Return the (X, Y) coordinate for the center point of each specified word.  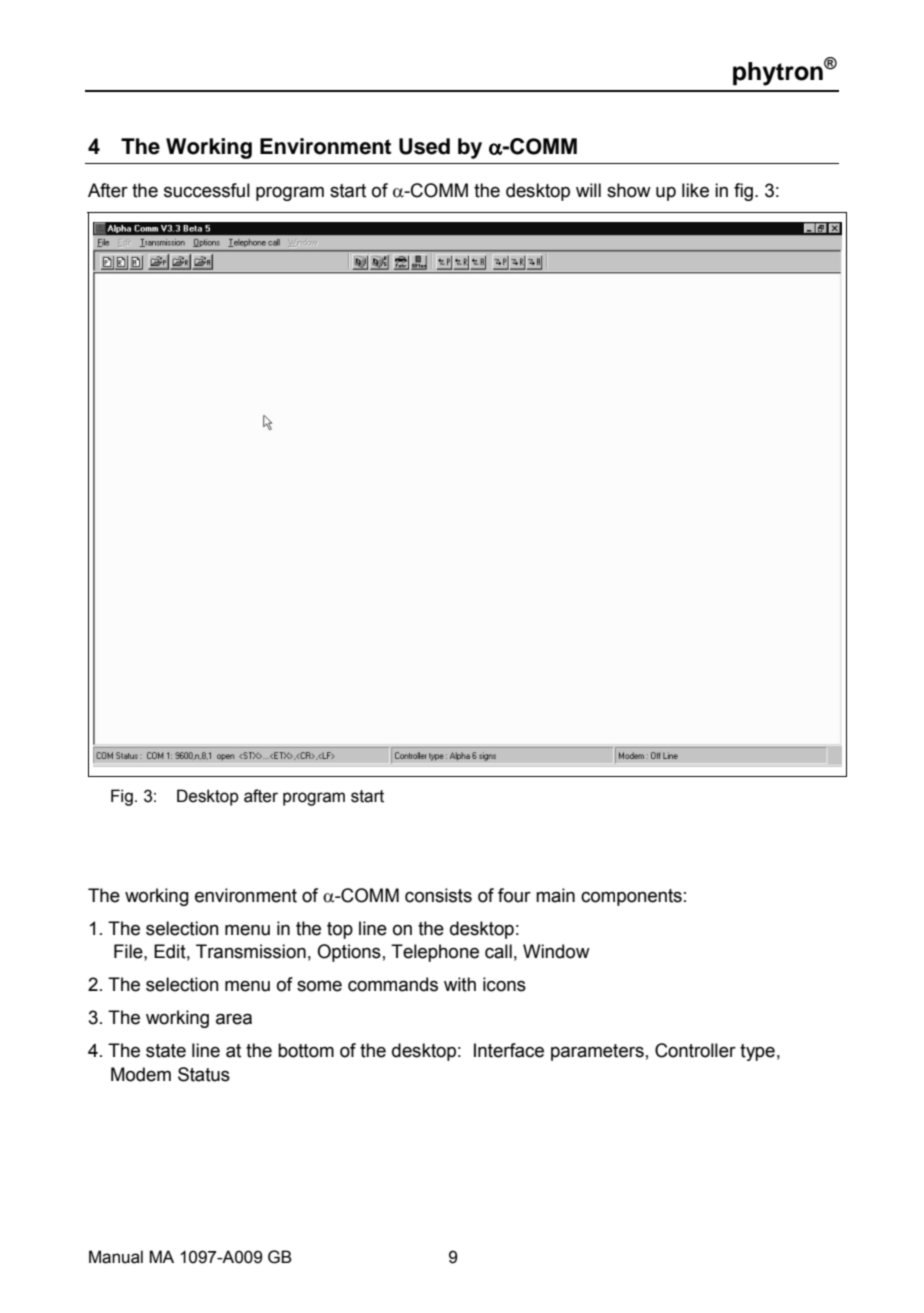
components (631, 897)
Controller (695, 1050)
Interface (509, 1050)
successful (207, 190)
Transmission (251, 951)
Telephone (435, 953)
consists (438, 895)
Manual (116, 1257)
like (695, 190)
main (555, 895)
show (629, 190)
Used (424, 146)
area (234, 1019)
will (588, 190)
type (757, 1052)
